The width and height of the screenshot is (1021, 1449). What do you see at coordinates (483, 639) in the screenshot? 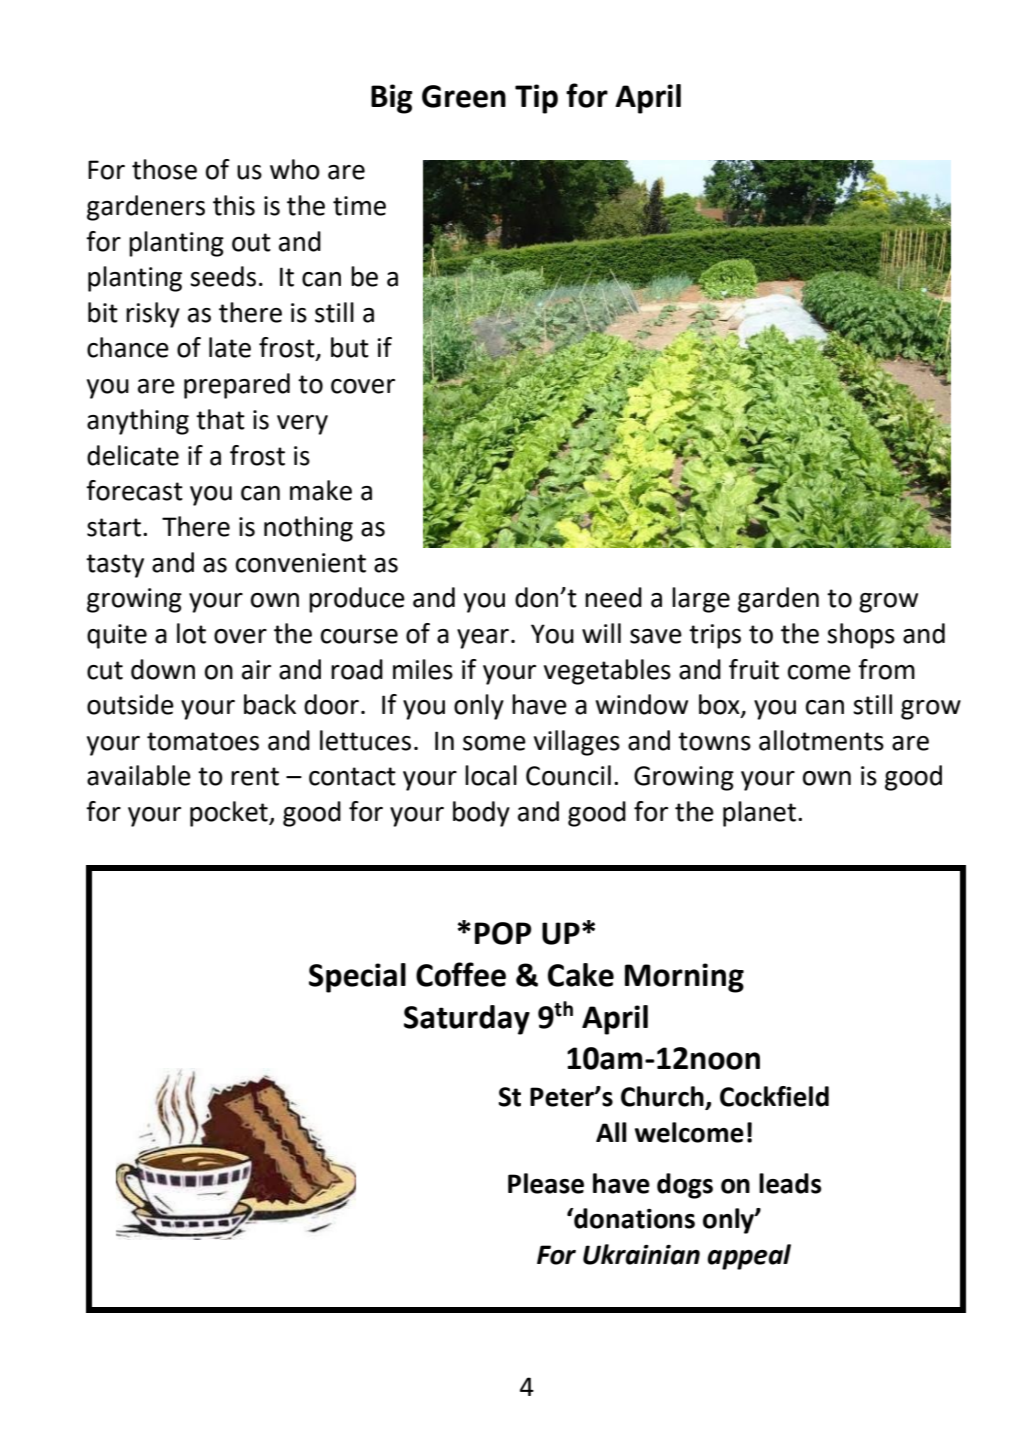
I see `year` at bounding box center [483, 639].
